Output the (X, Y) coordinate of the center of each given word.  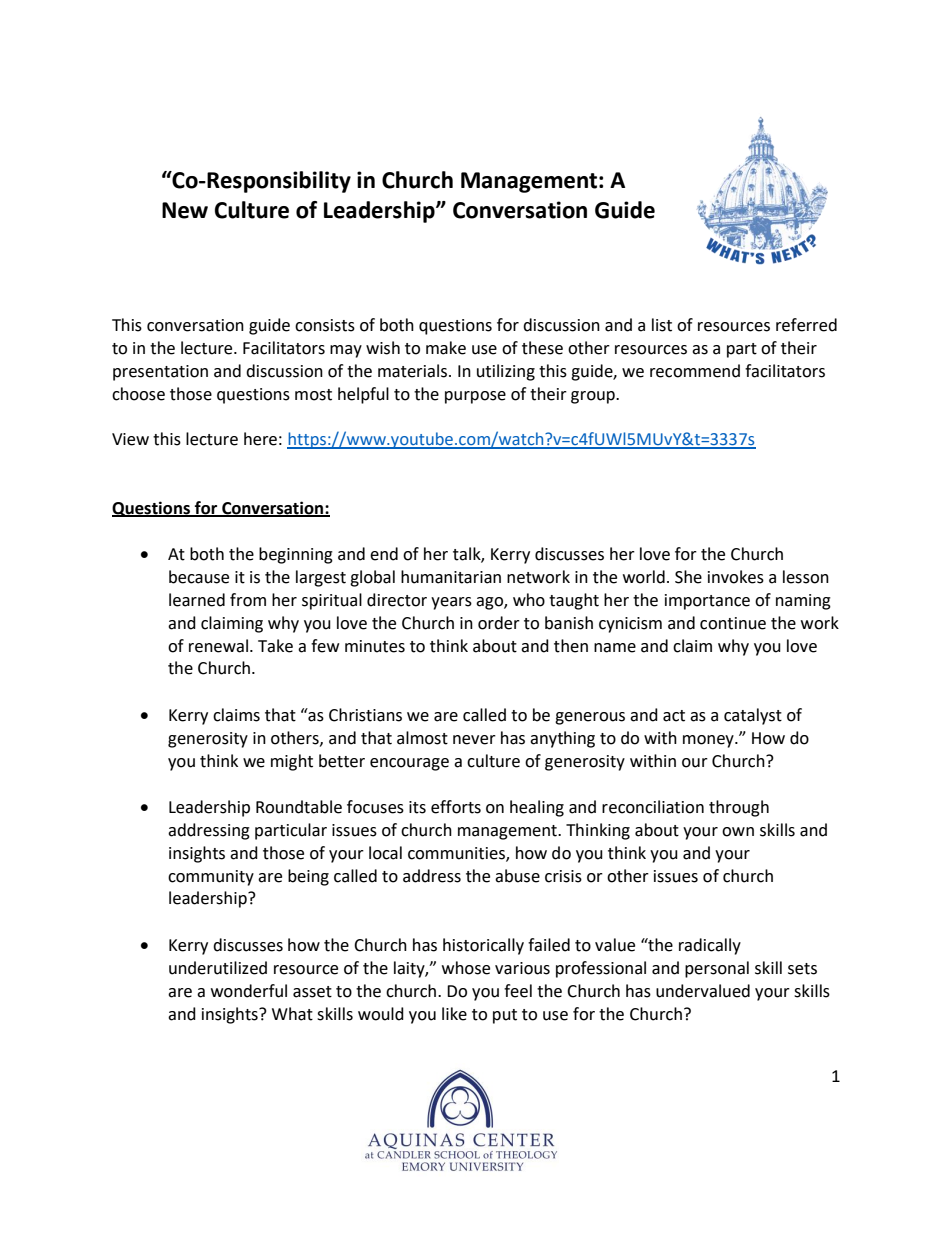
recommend (695, 371)
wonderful (249, 991)
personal (717, 969)
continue (733, 623)
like (454, 1014)
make (446, 348)
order (499, 623)
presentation (160, 373)
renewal (218, 646)
